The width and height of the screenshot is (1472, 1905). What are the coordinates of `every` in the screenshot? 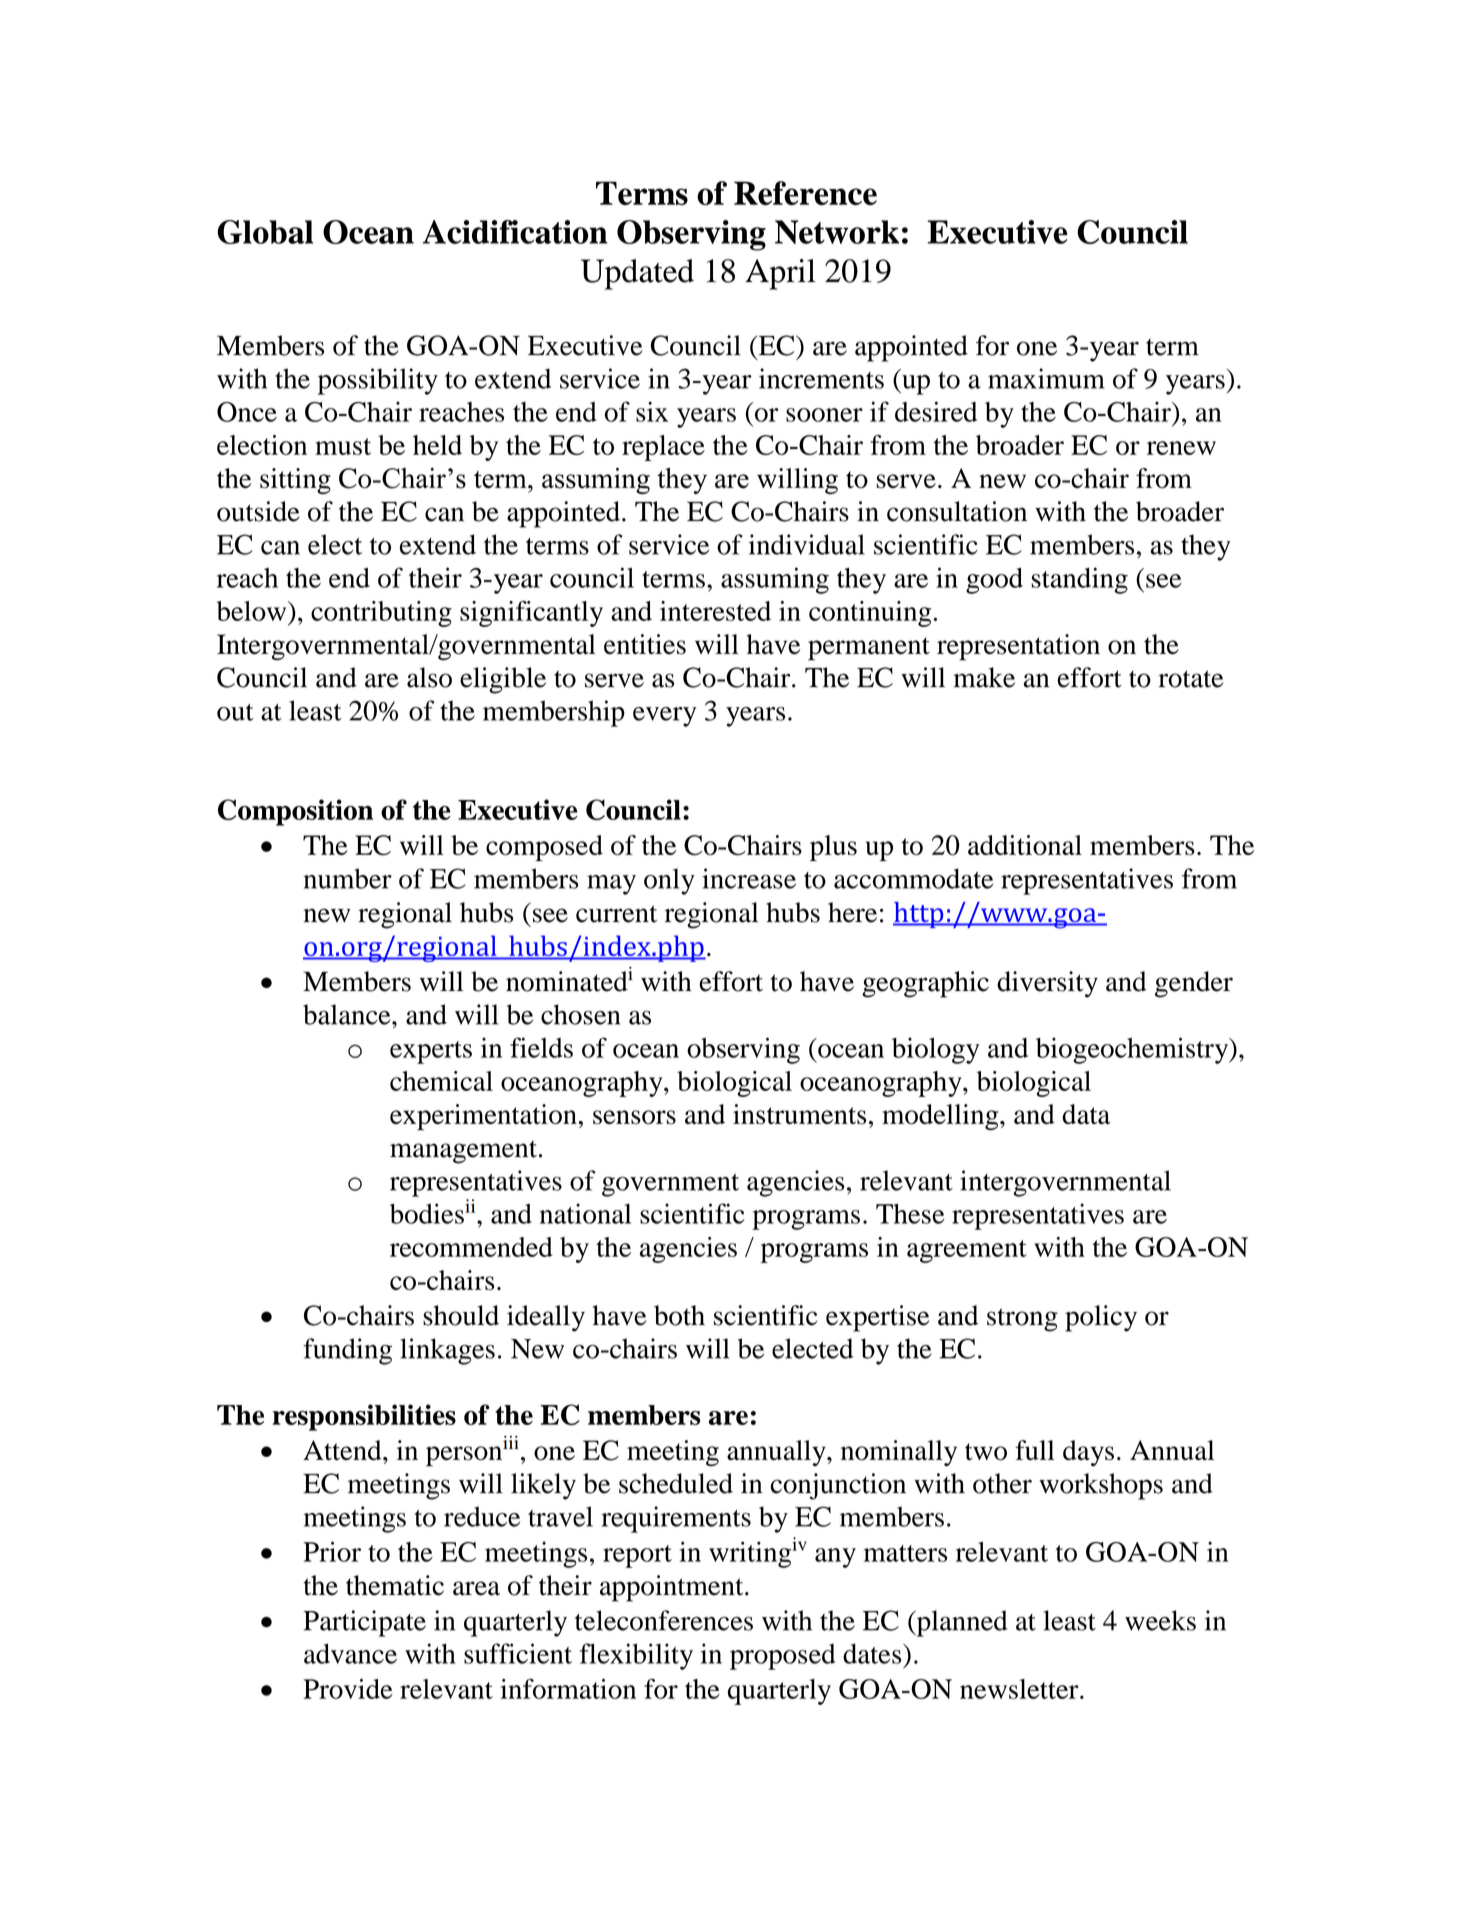 It's located at (664, 717).
